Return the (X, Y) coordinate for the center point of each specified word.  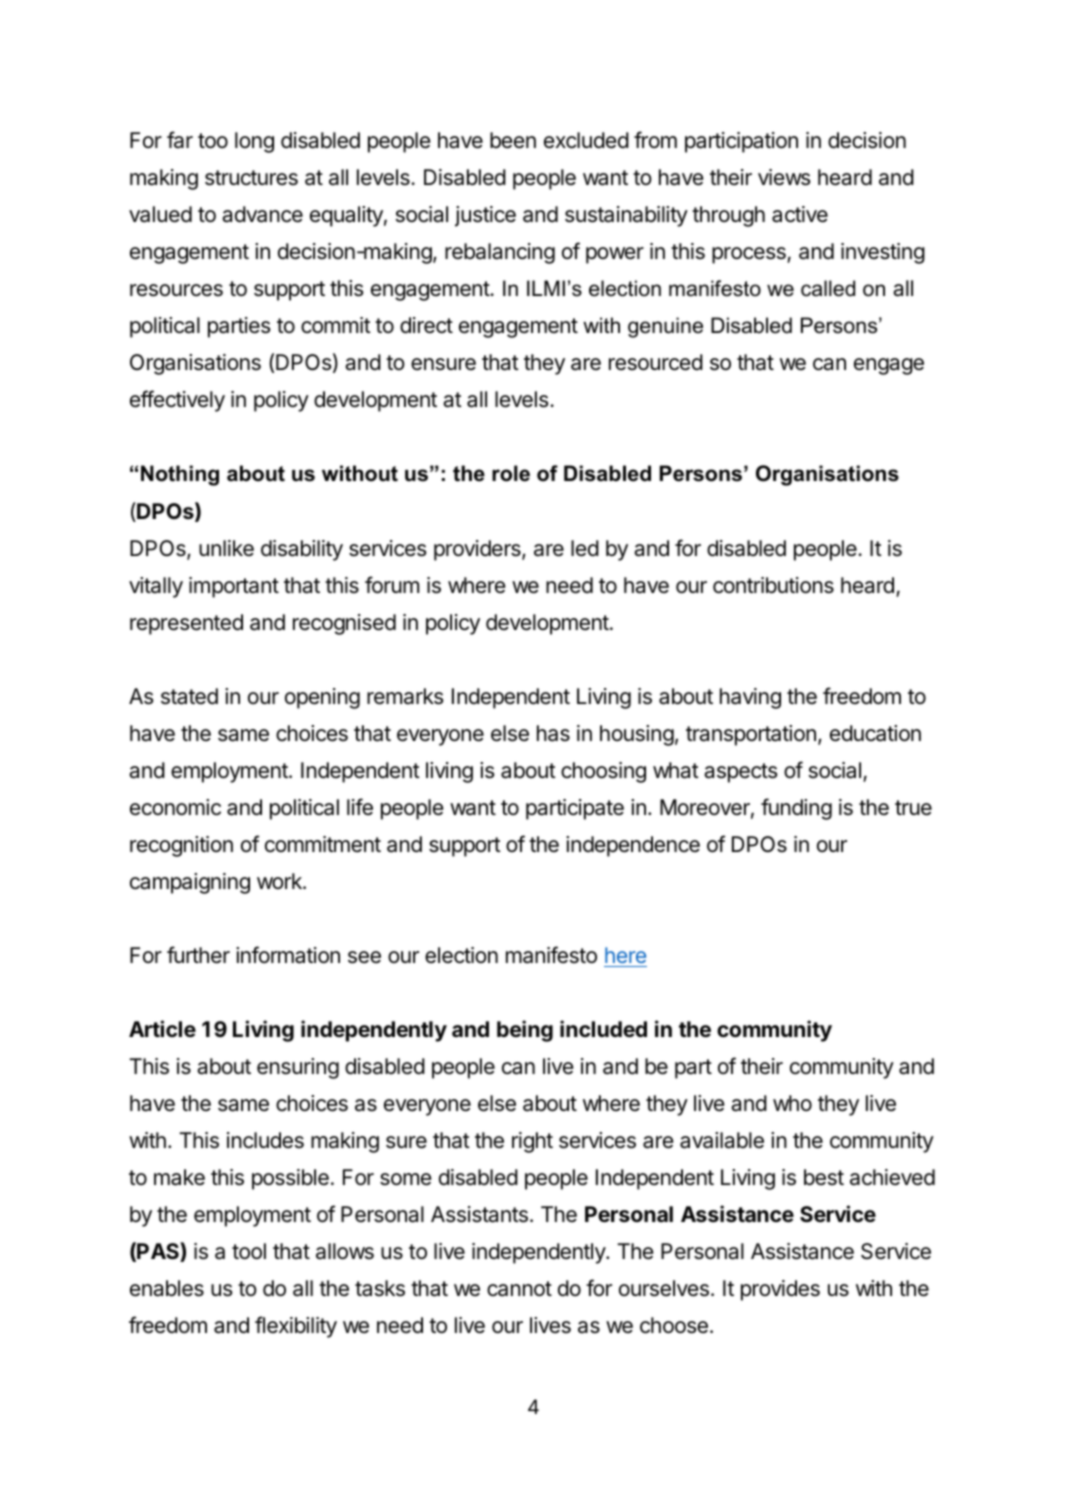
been (513, 140)
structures (251, 178)
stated (189, 696)
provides (780, 1290)
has (553, 733)
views (784, 177)
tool (249, 1251)
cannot (519, 1289)
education (875, 733)
